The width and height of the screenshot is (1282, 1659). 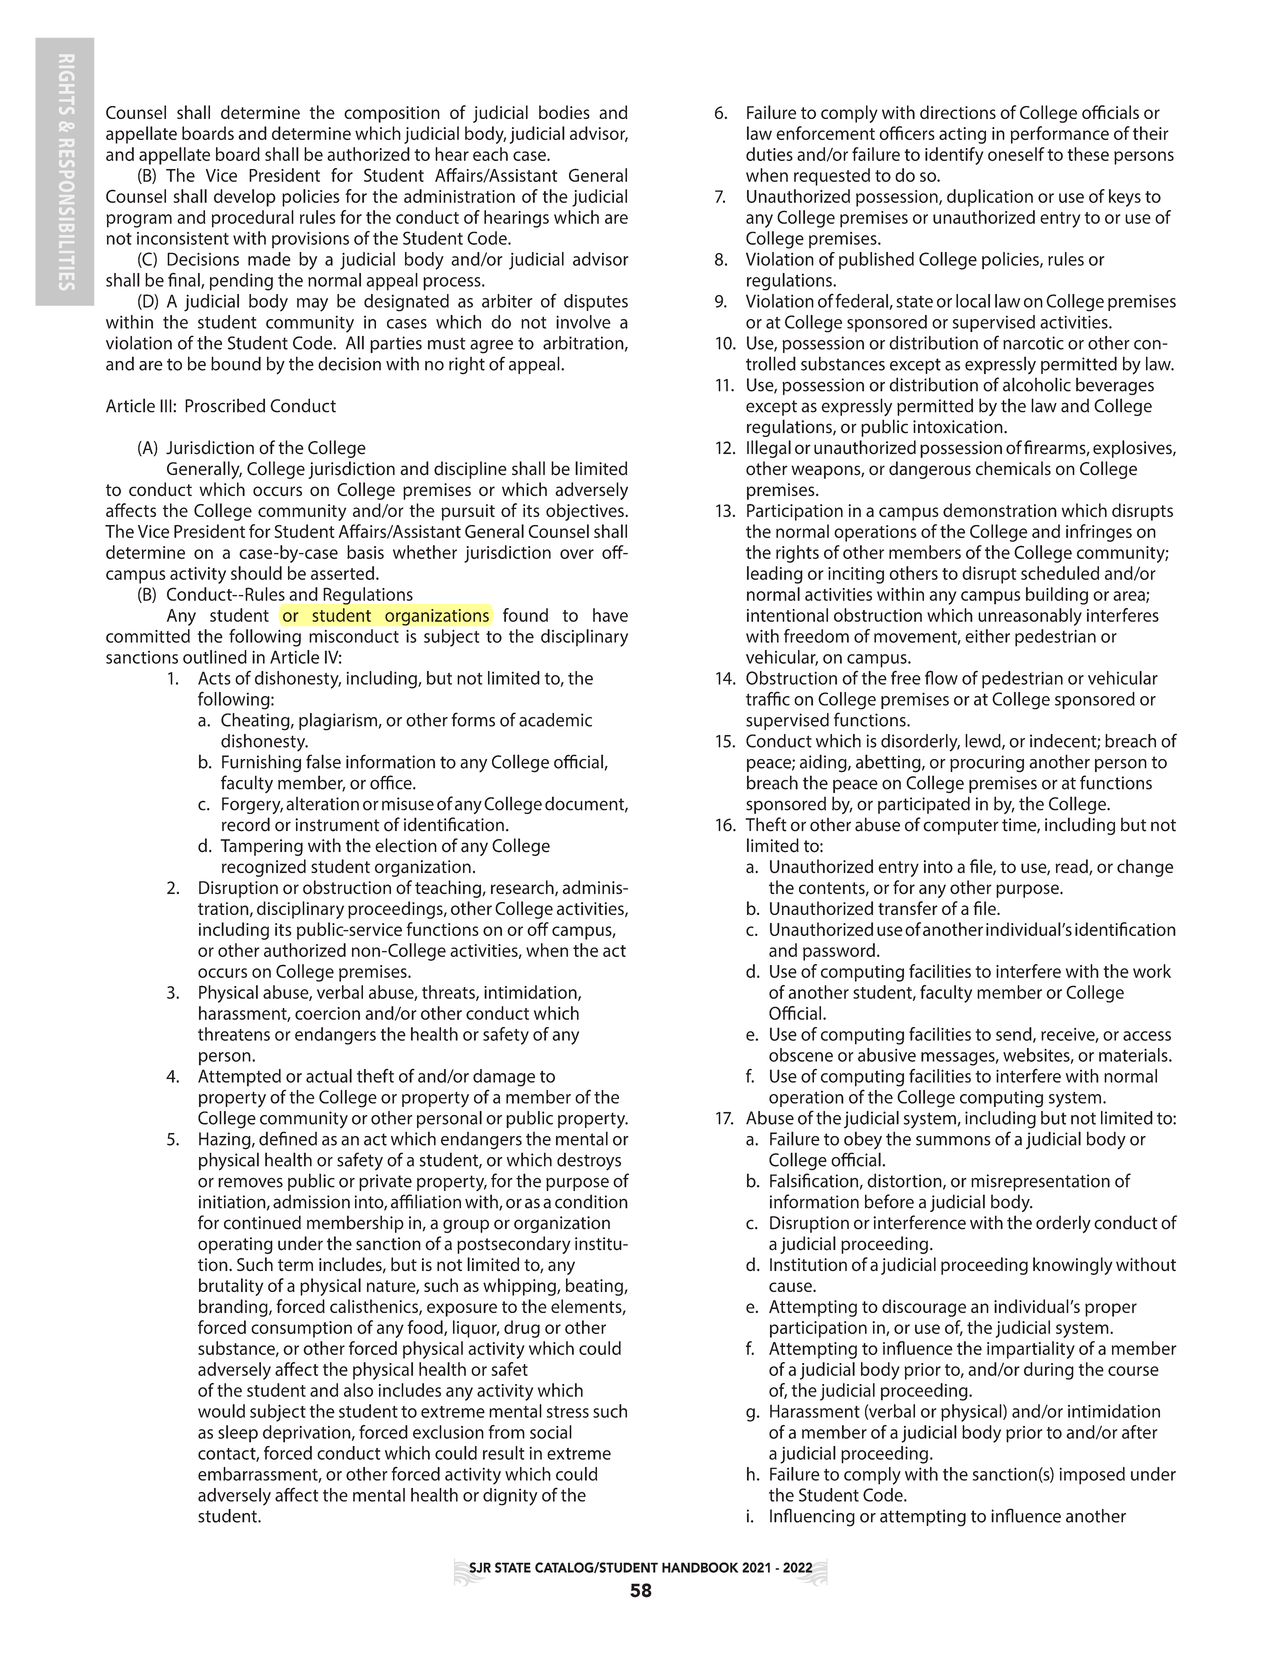 What do you see at coordinates (700, 1567) in the screenshot?
I see `HANDBOOK` at bounding box center [700, 1567].
